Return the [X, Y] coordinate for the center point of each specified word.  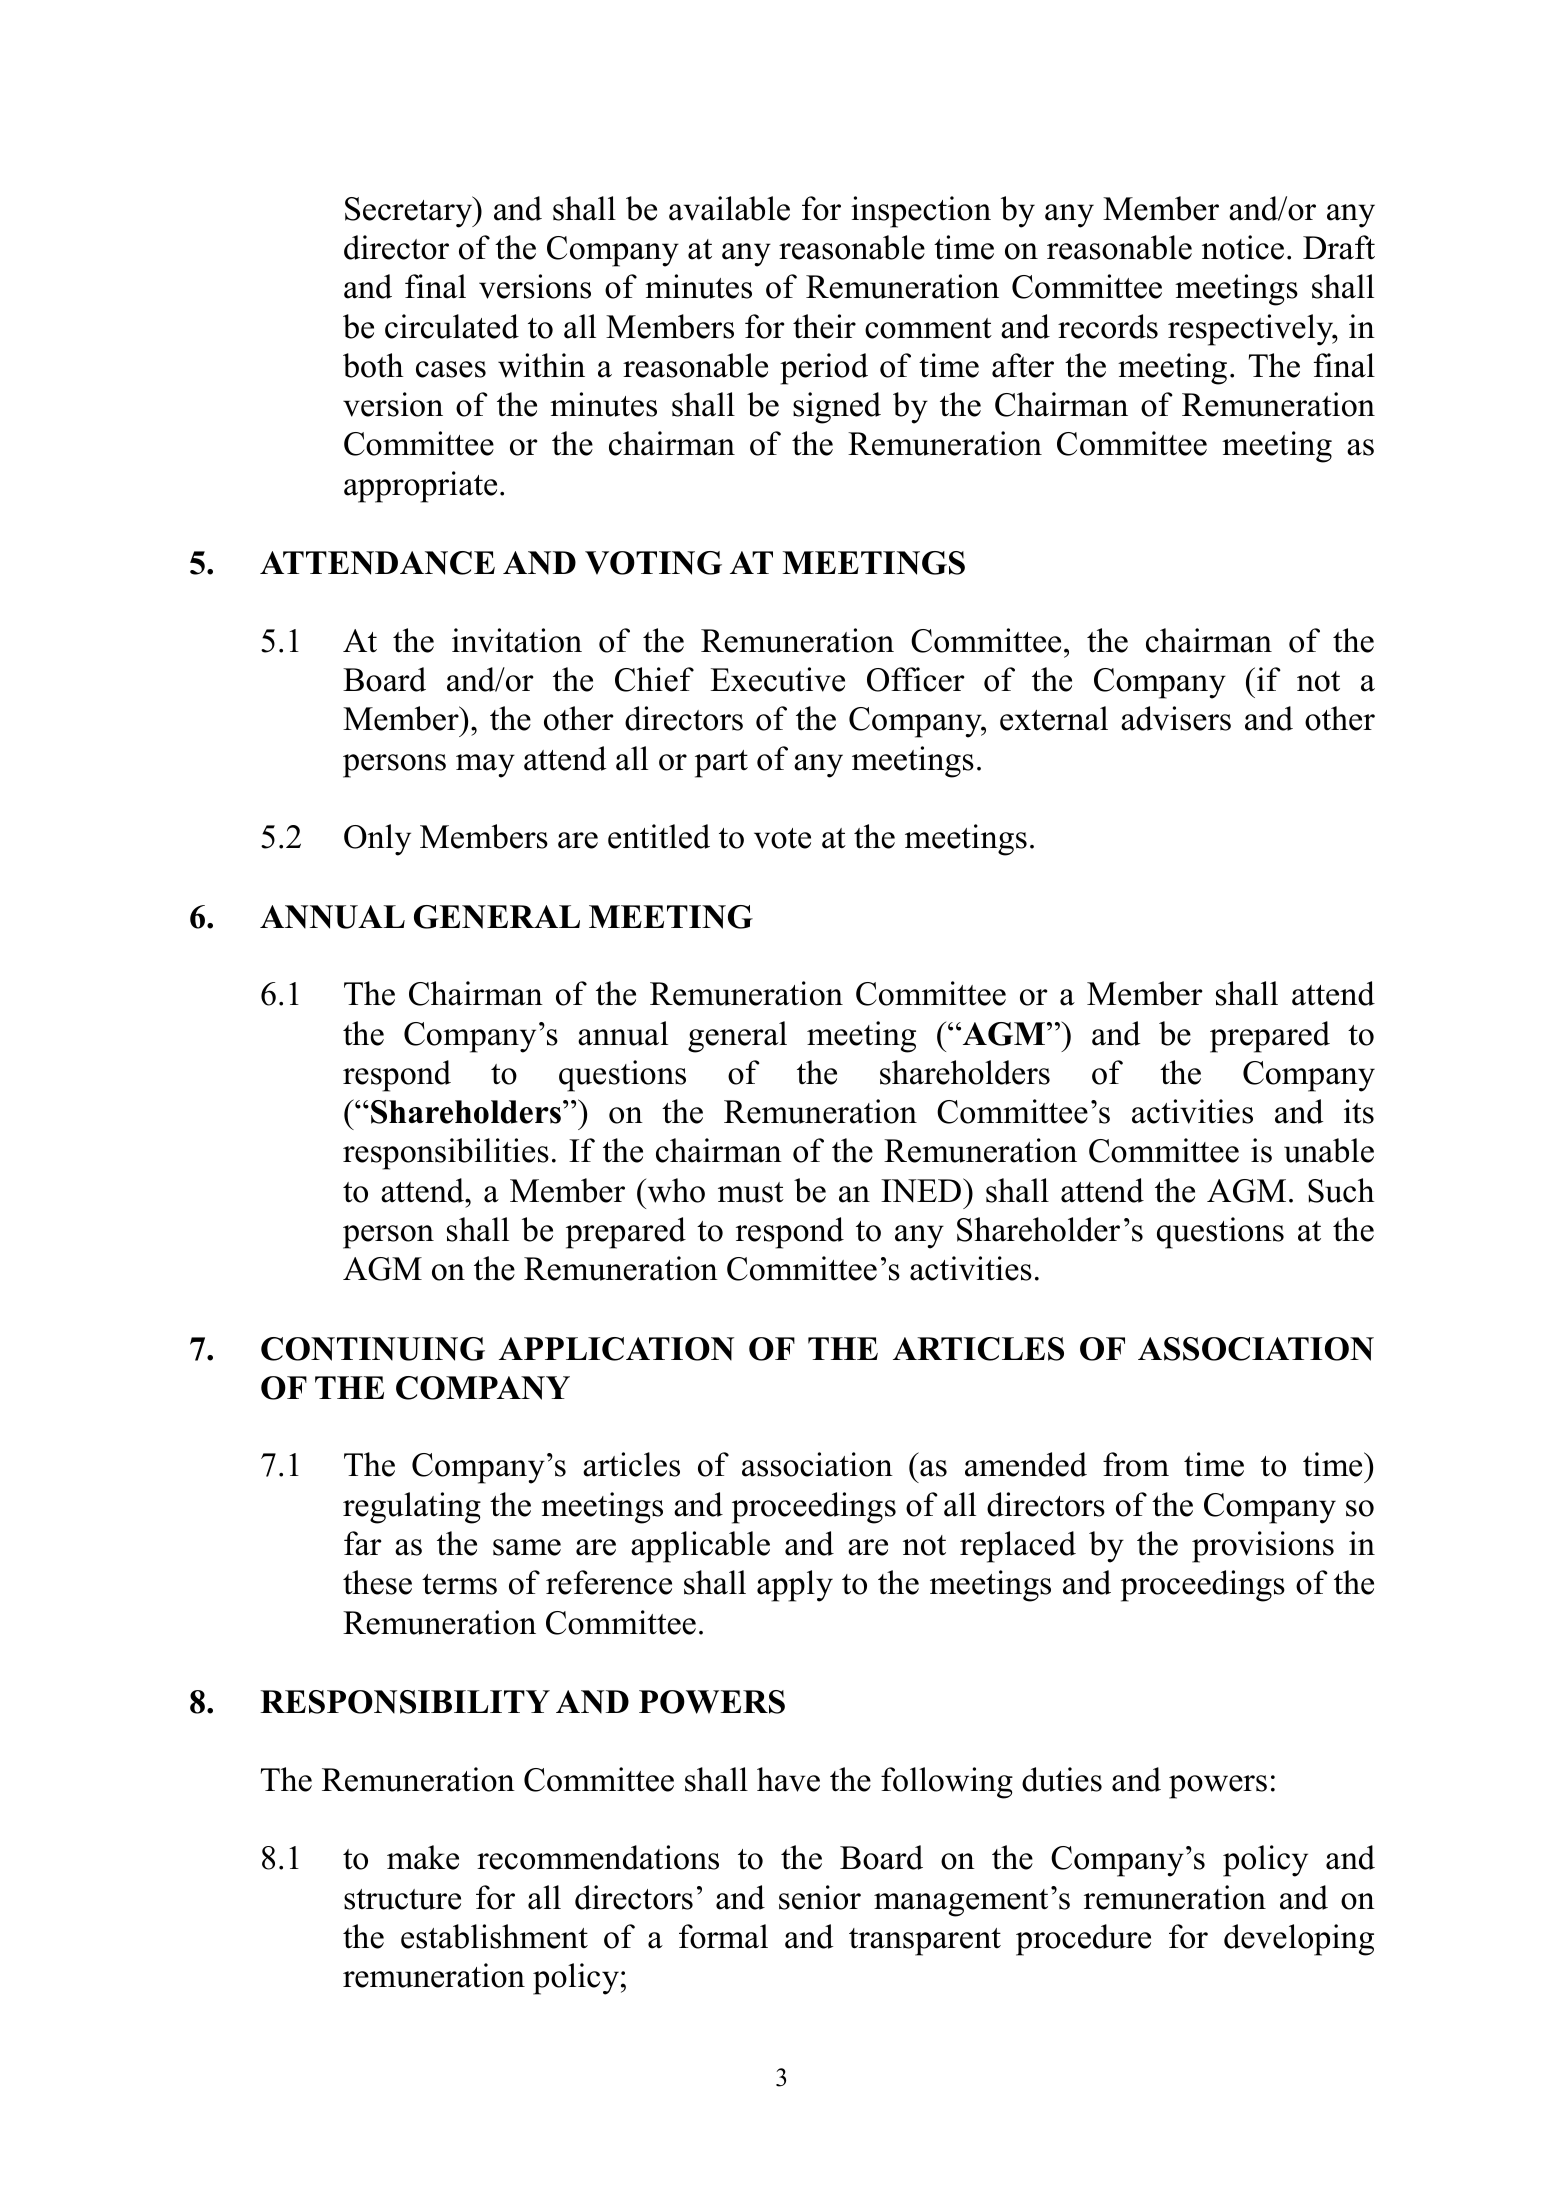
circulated [452, 326]
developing [1299, 1940]
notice [1243, 247]
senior [820, 1897]
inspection [921, 212]
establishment [494, 1936]
